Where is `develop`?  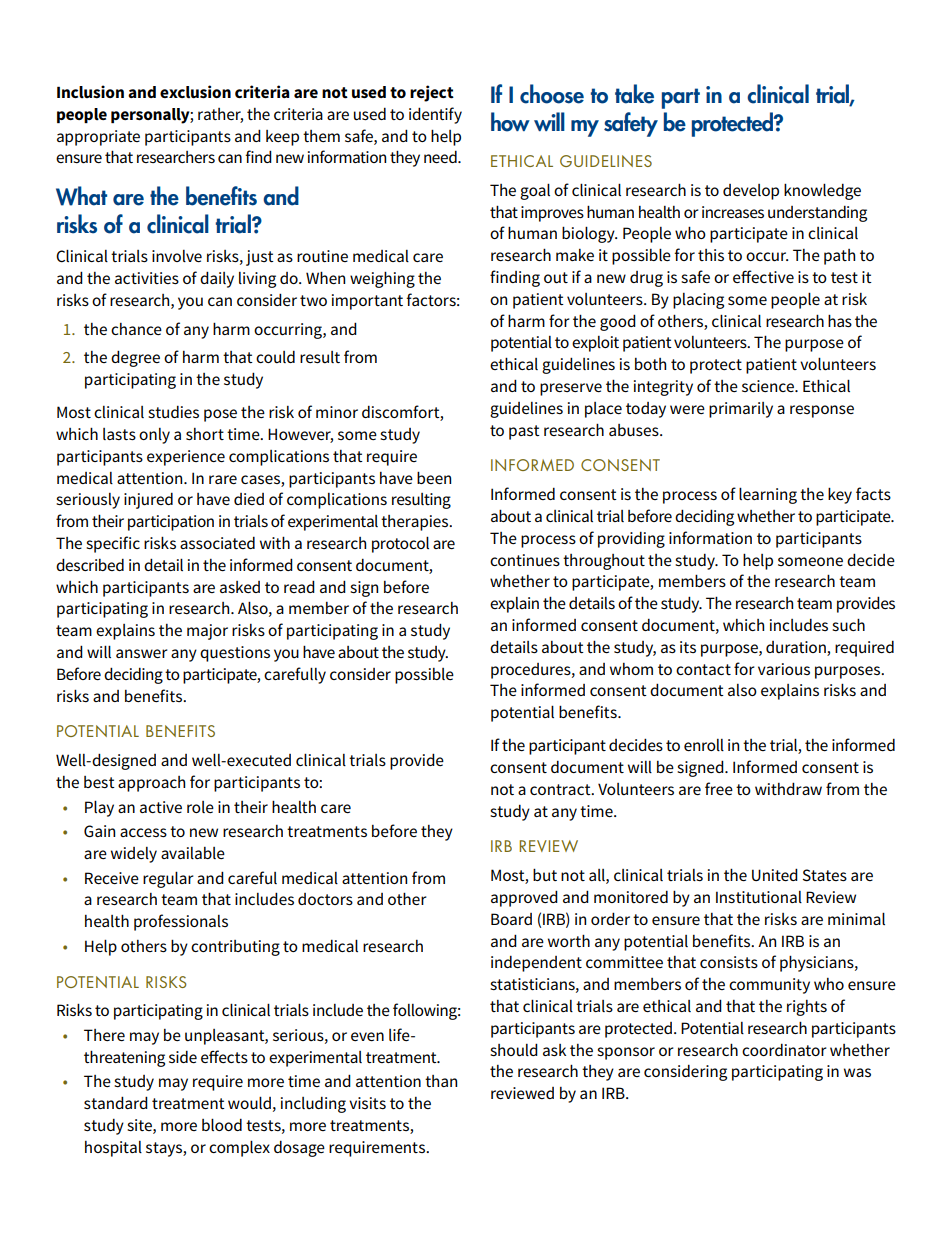 develop is located at coordinates (751, 192).
